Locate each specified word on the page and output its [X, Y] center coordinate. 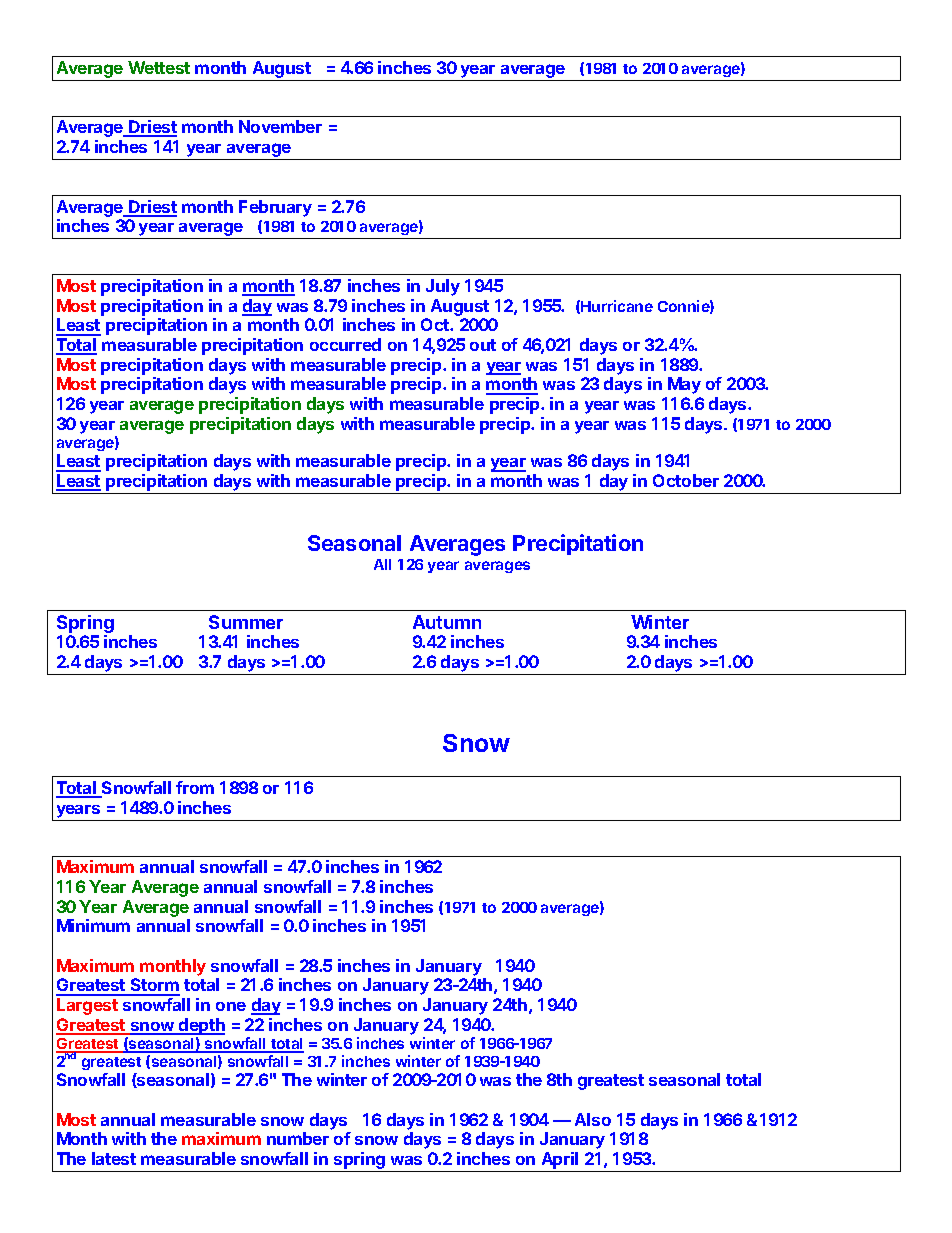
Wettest [159, 67]
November [280, 126]
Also [593, 1119]
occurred [345, 344]
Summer [246, 622]
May [684, 385]
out [483, 345]
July [443, 287]
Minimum [93, 925]
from [195, 787]
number [298, 1138]
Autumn [447, 622]
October [686, 480]
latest [114, 1158]
